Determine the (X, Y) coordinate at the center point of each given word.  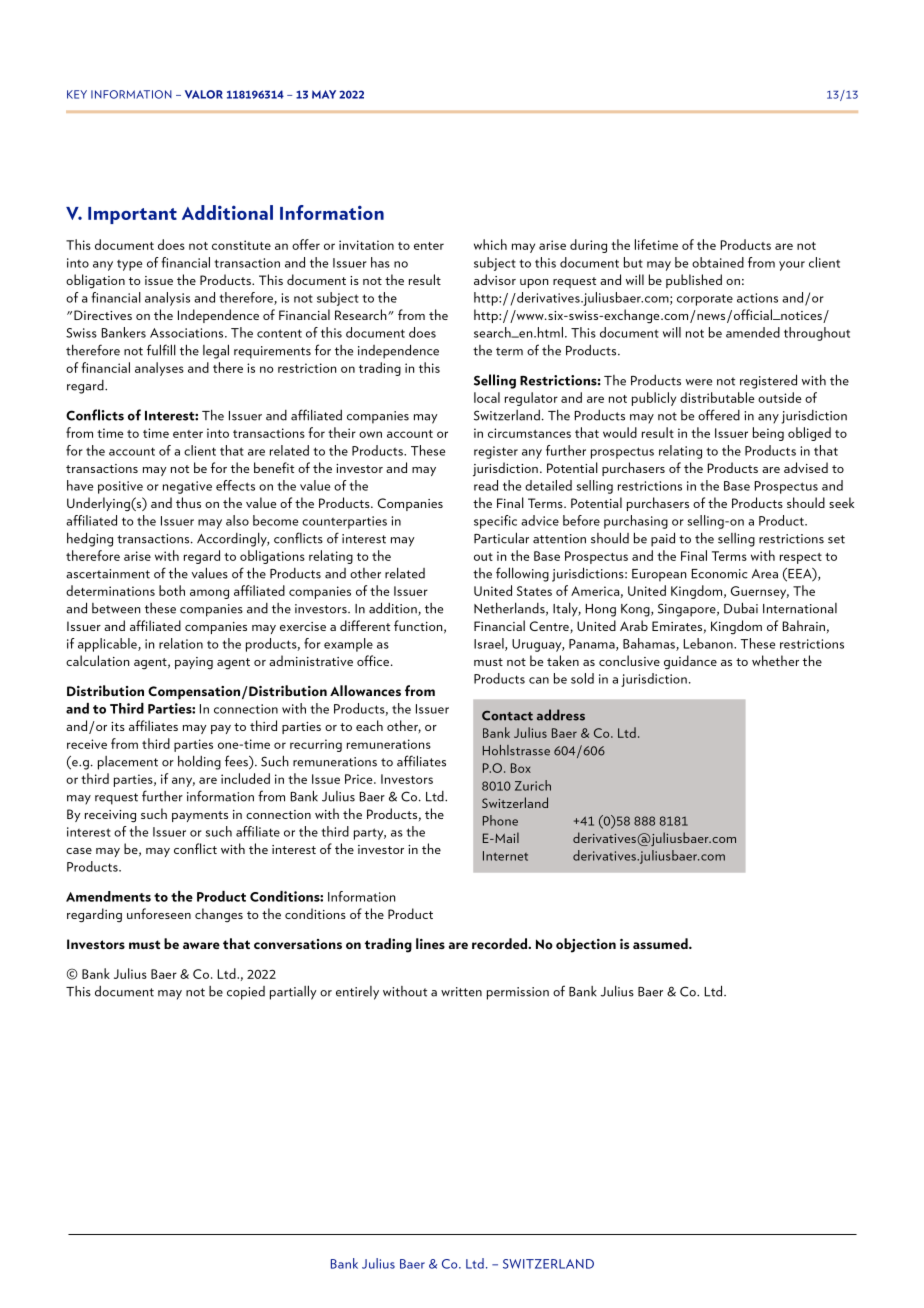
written (461, 992)
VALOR (204, 94)
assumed (661, 943)
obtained (718, 262)
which (490, 244)
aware (201, 945)
